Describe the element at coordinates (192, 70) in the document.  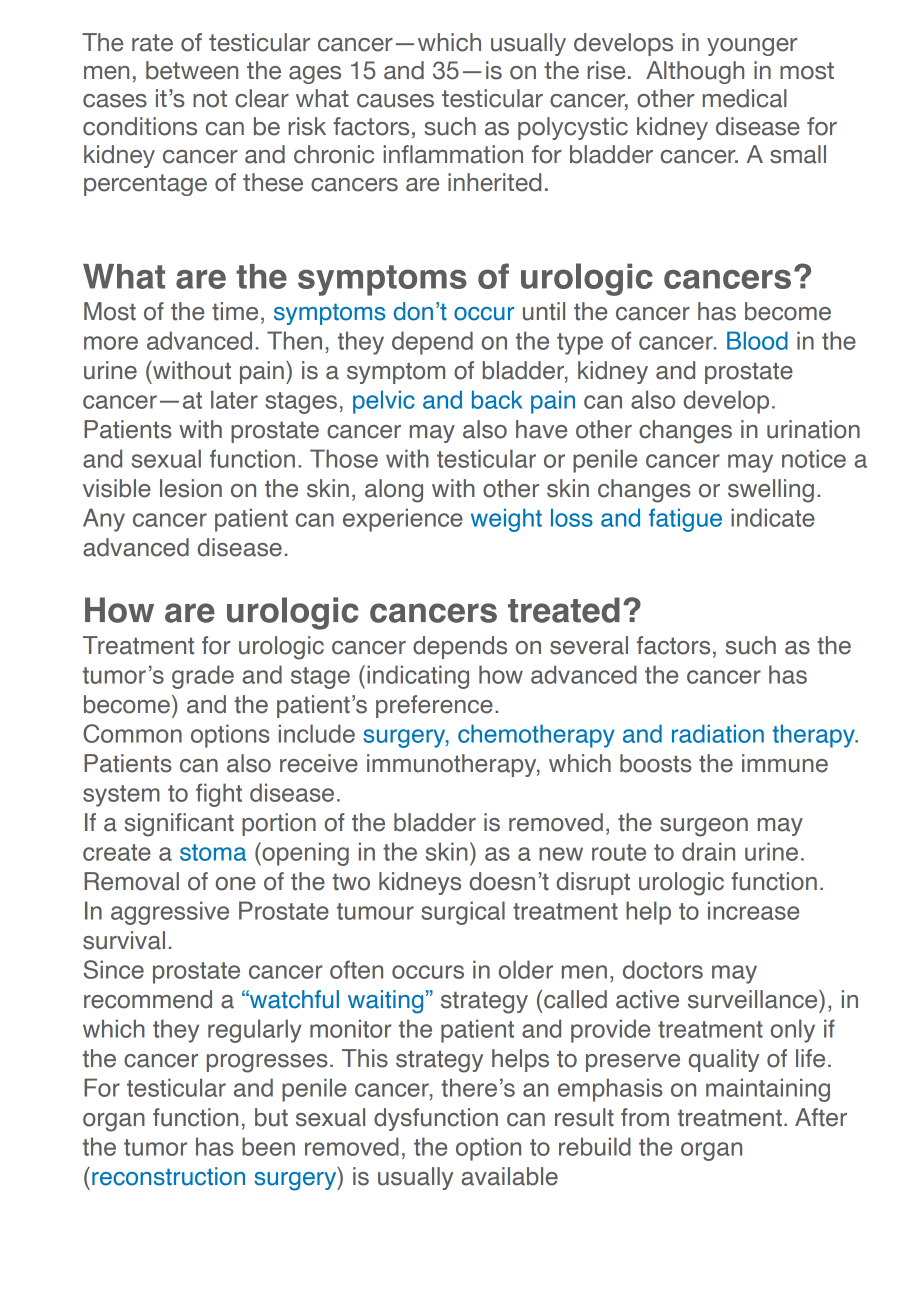
I see `between` at that location.
